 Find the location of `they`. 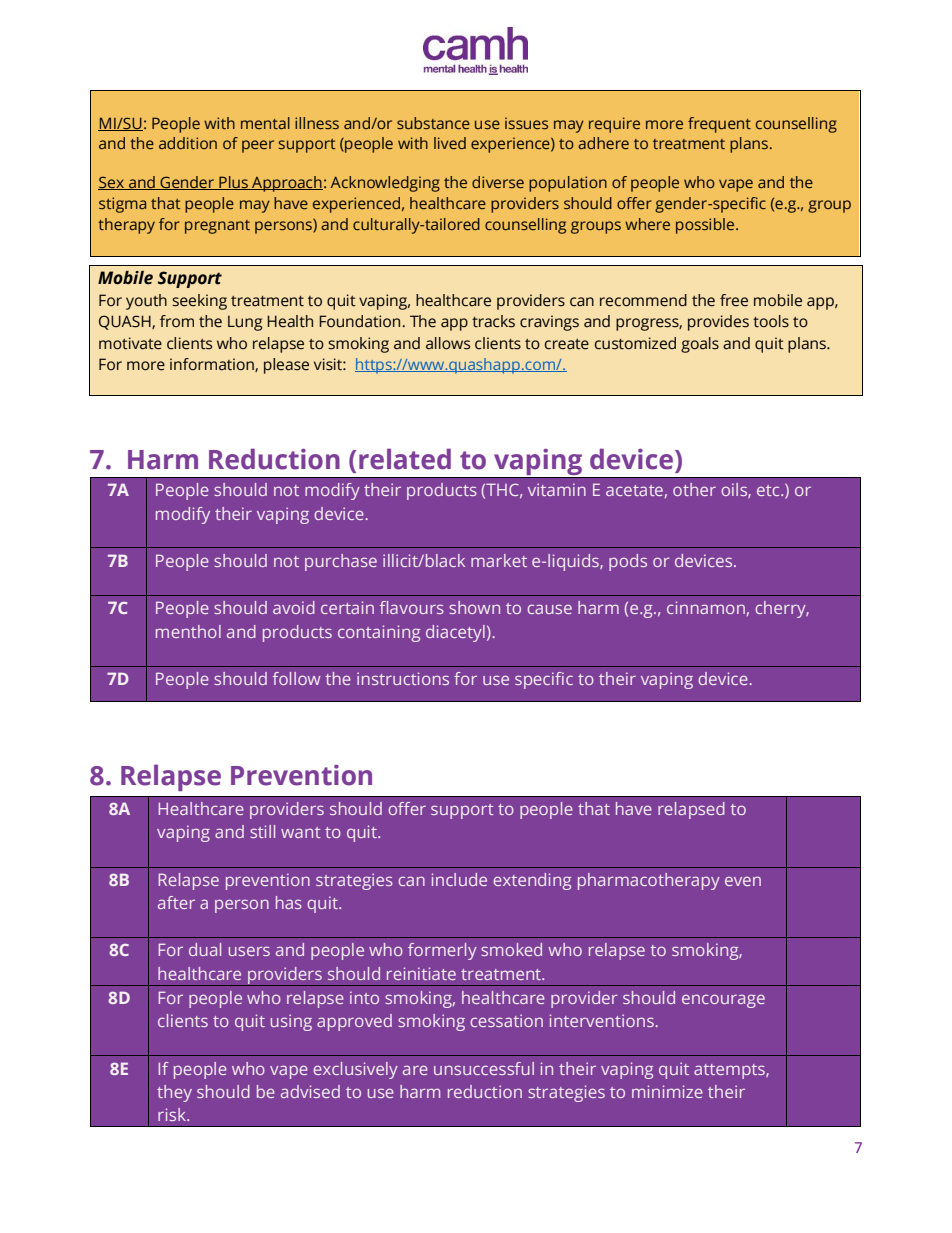

they is located at coordinates (174, 1093).
